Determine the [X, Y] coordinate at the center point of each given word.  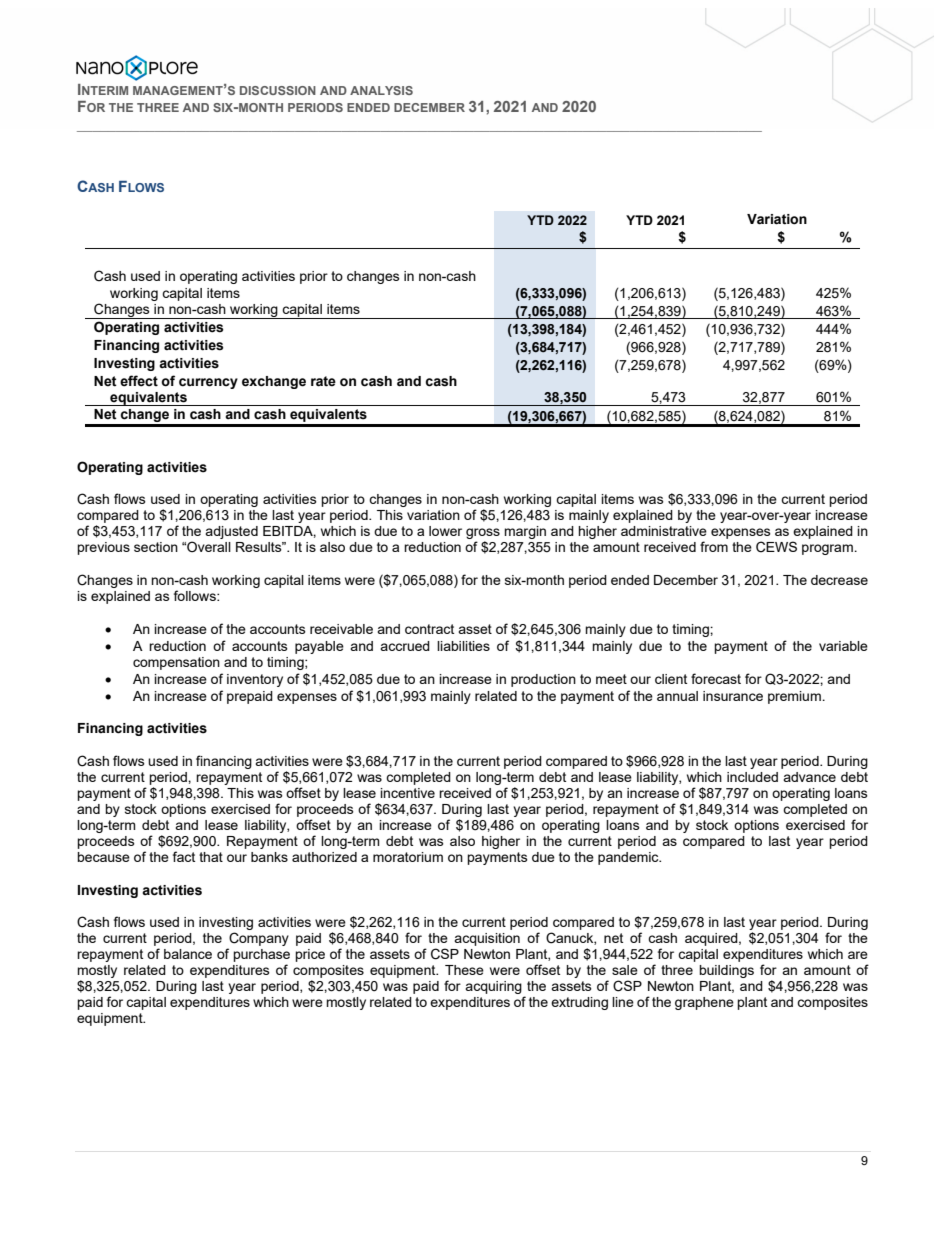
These [464, 970]
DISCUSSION [278, 90]
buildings [726, 971]
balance [188, 954]
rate [323, 381]
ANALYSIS [381, 90]
